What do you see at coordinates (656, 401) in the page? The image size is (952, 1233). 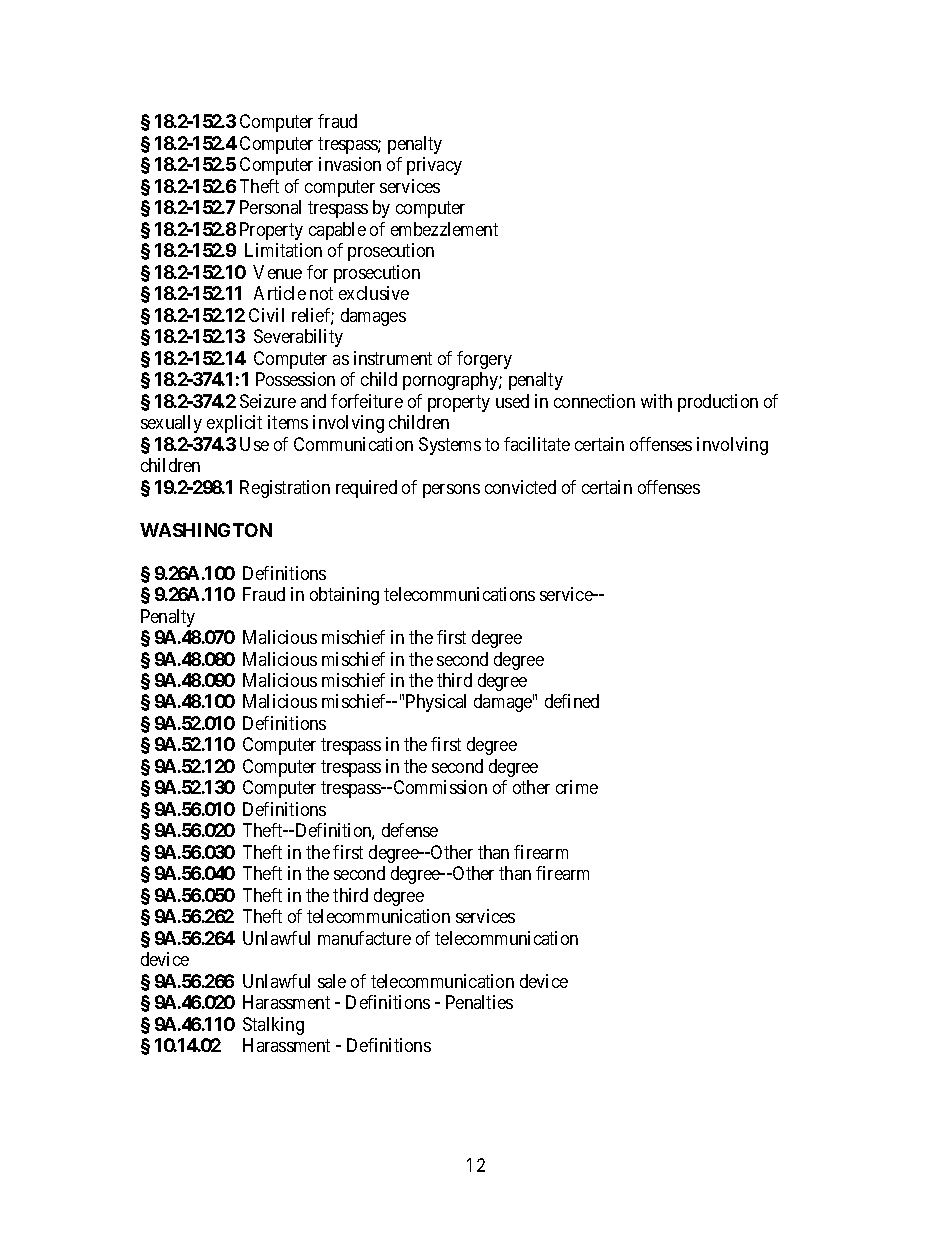 I see `with` at bounding box center [656, 401].
